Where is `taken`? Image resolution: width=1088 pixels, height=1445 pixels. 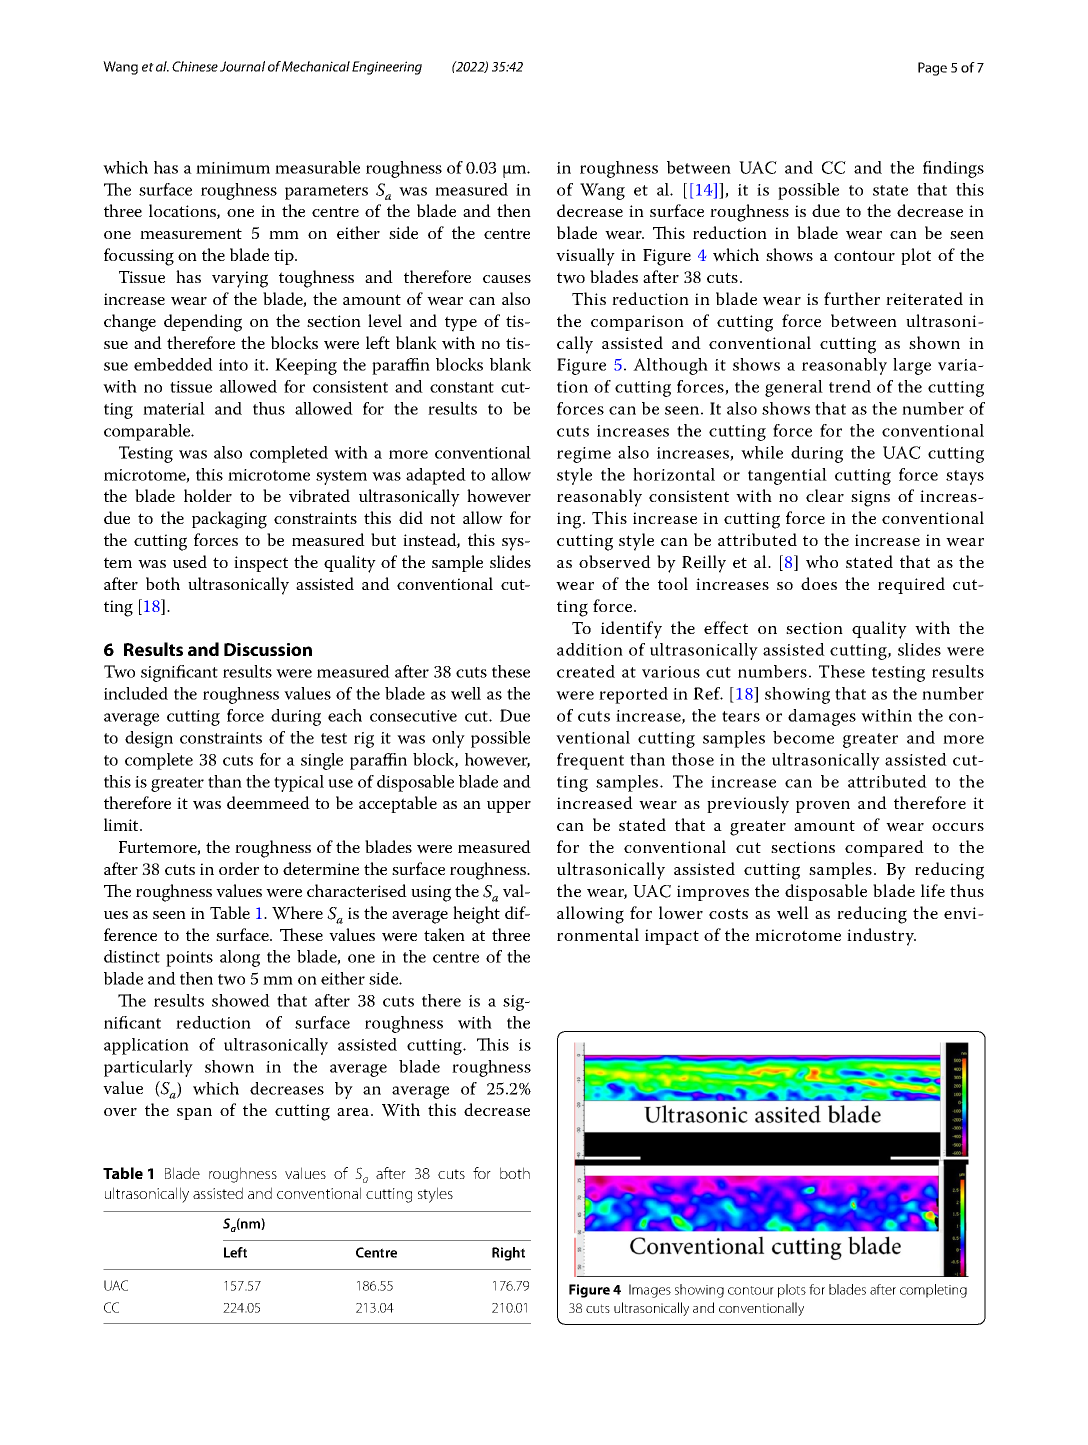
taken is located at coordinates (444, 935).
